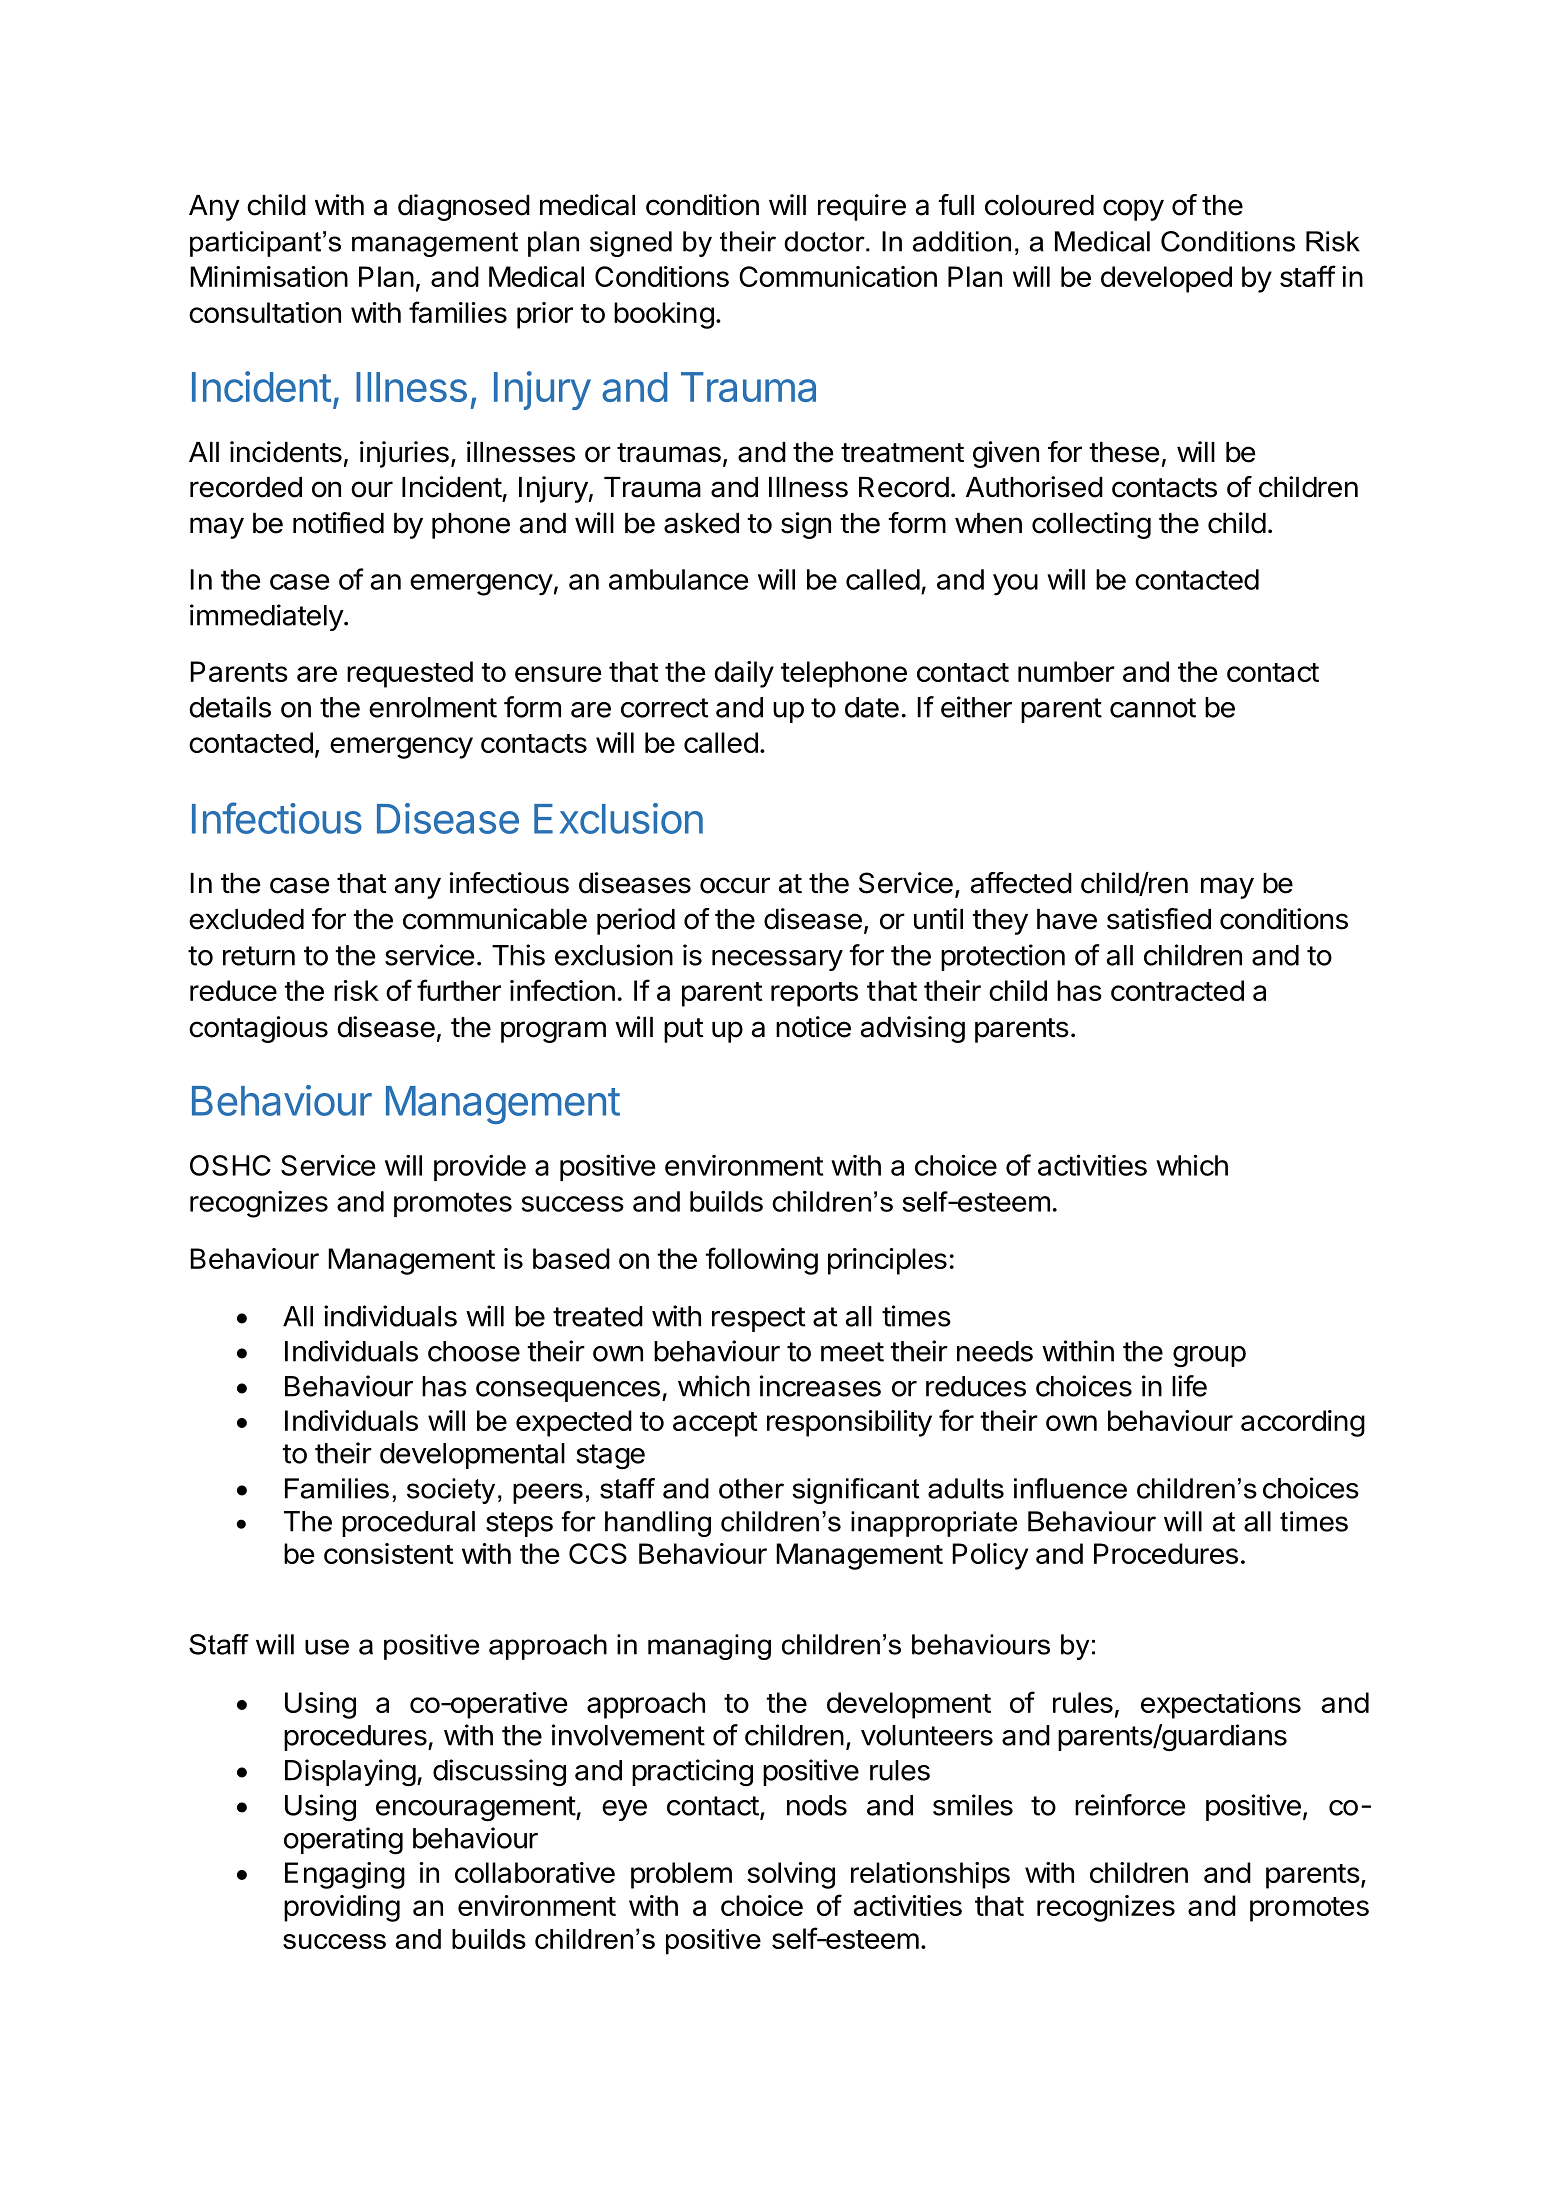 Image resolution: width=1556 pixels, height=2202 pixels. Describe the element at coordinates (1166, 279) in the page. I see `developed` at that location.
